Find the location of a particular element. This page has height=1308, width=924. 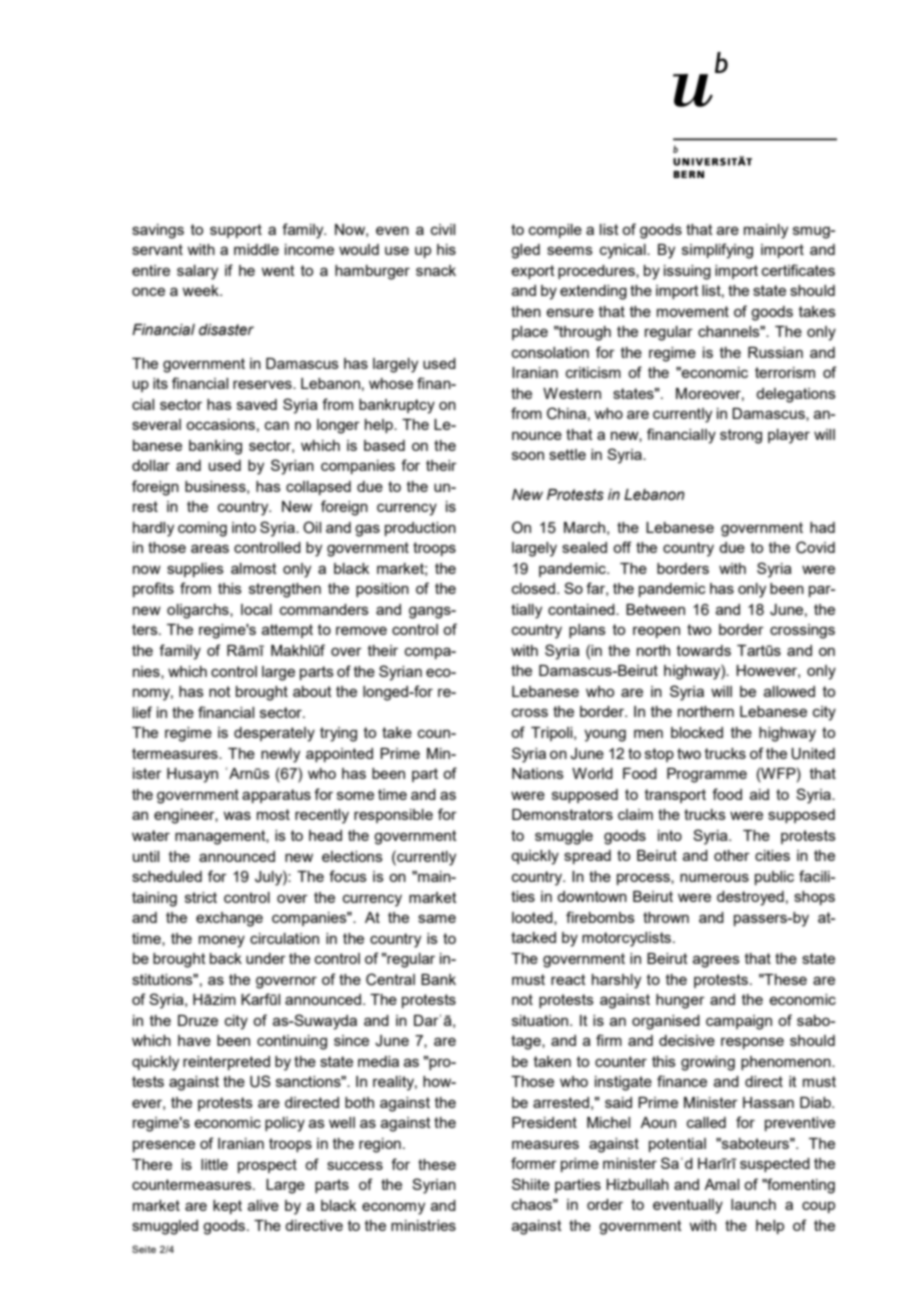

was is located at coordinates (237, 815).
